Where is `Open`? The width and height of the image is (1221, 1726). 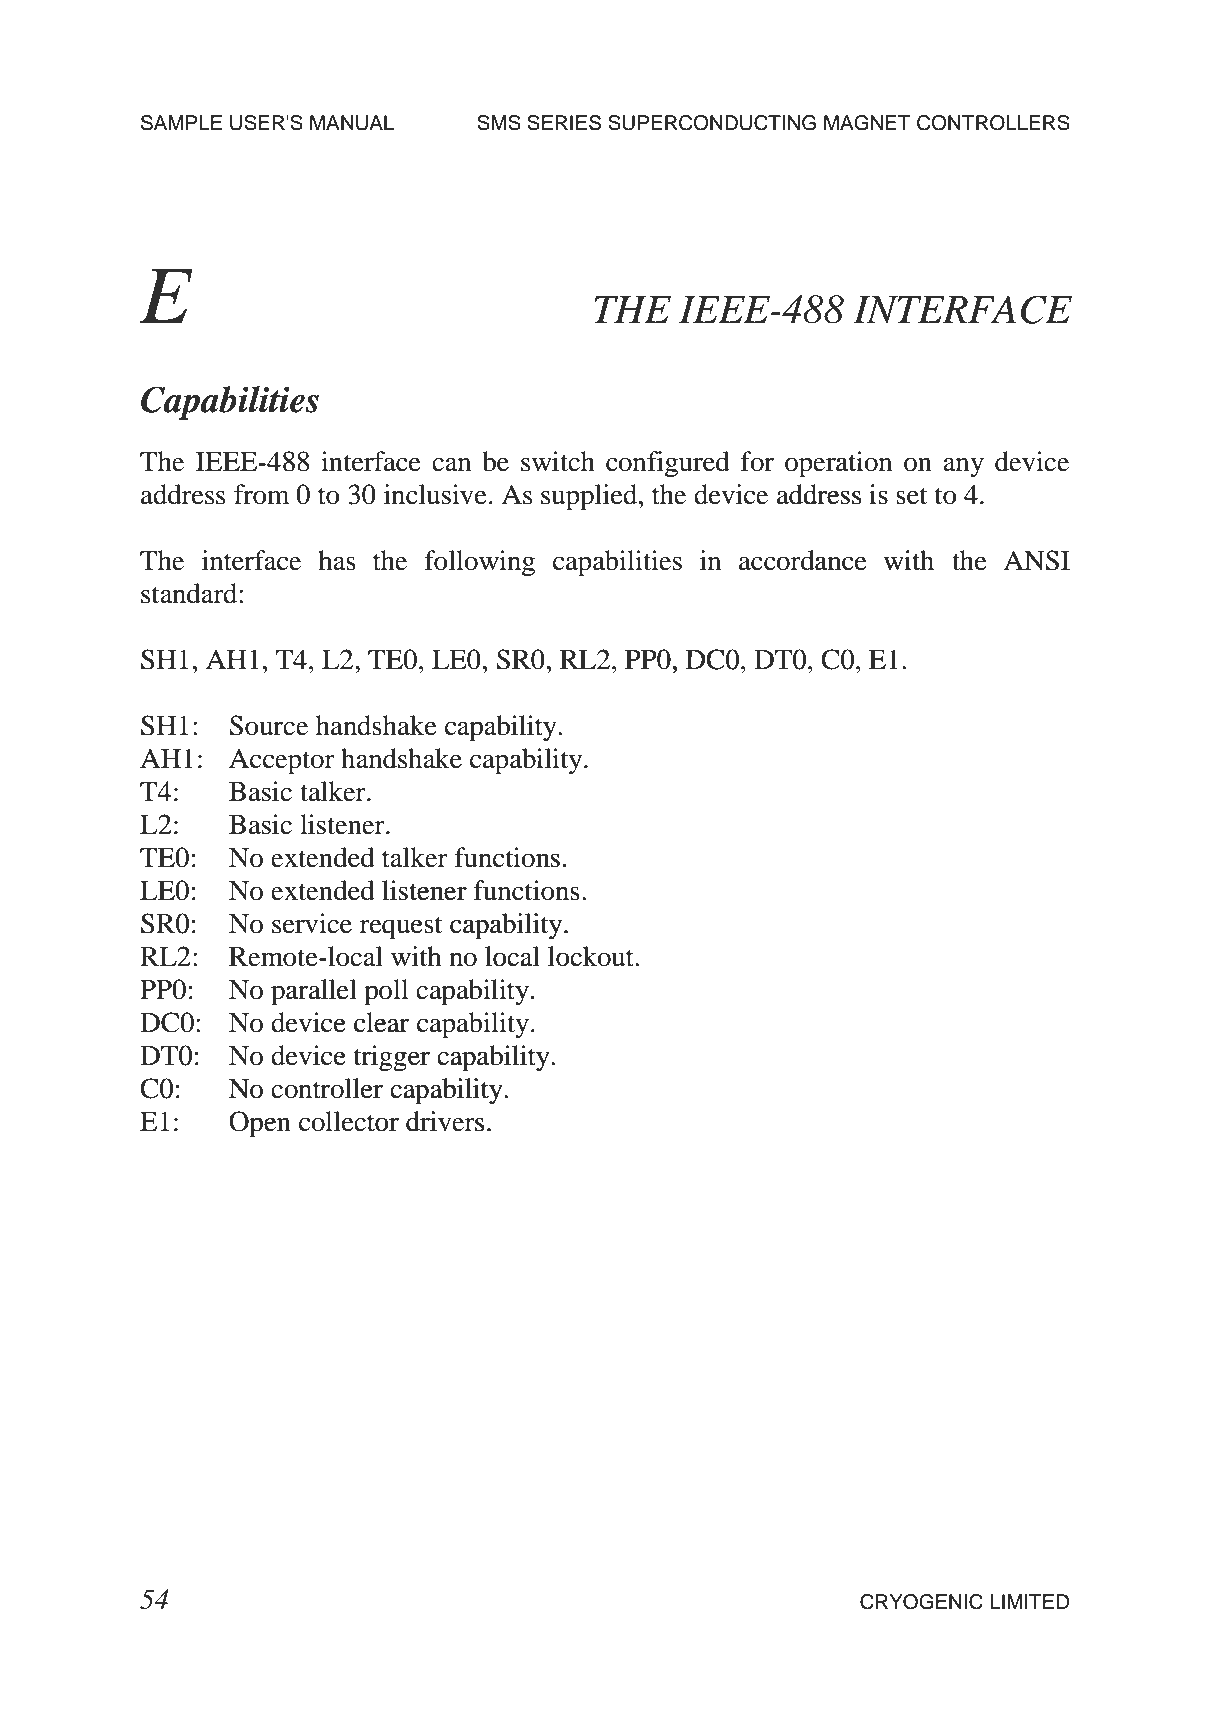 Open is located at coordinates (260, 1124).
